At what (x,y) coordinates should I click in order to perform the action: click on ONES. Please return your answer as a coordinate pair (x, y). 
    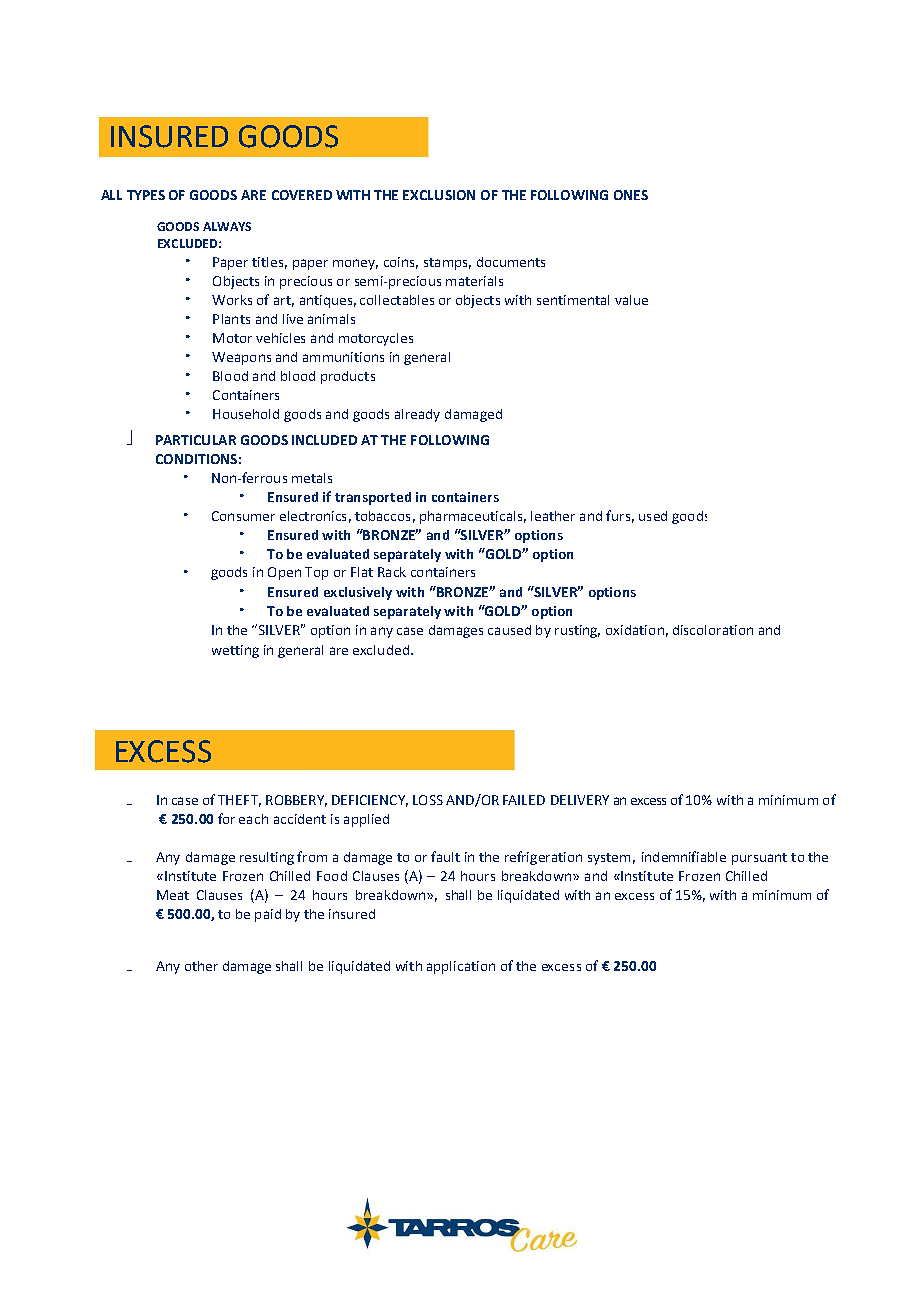
    Looking at the image, I should click on (631, 195).
